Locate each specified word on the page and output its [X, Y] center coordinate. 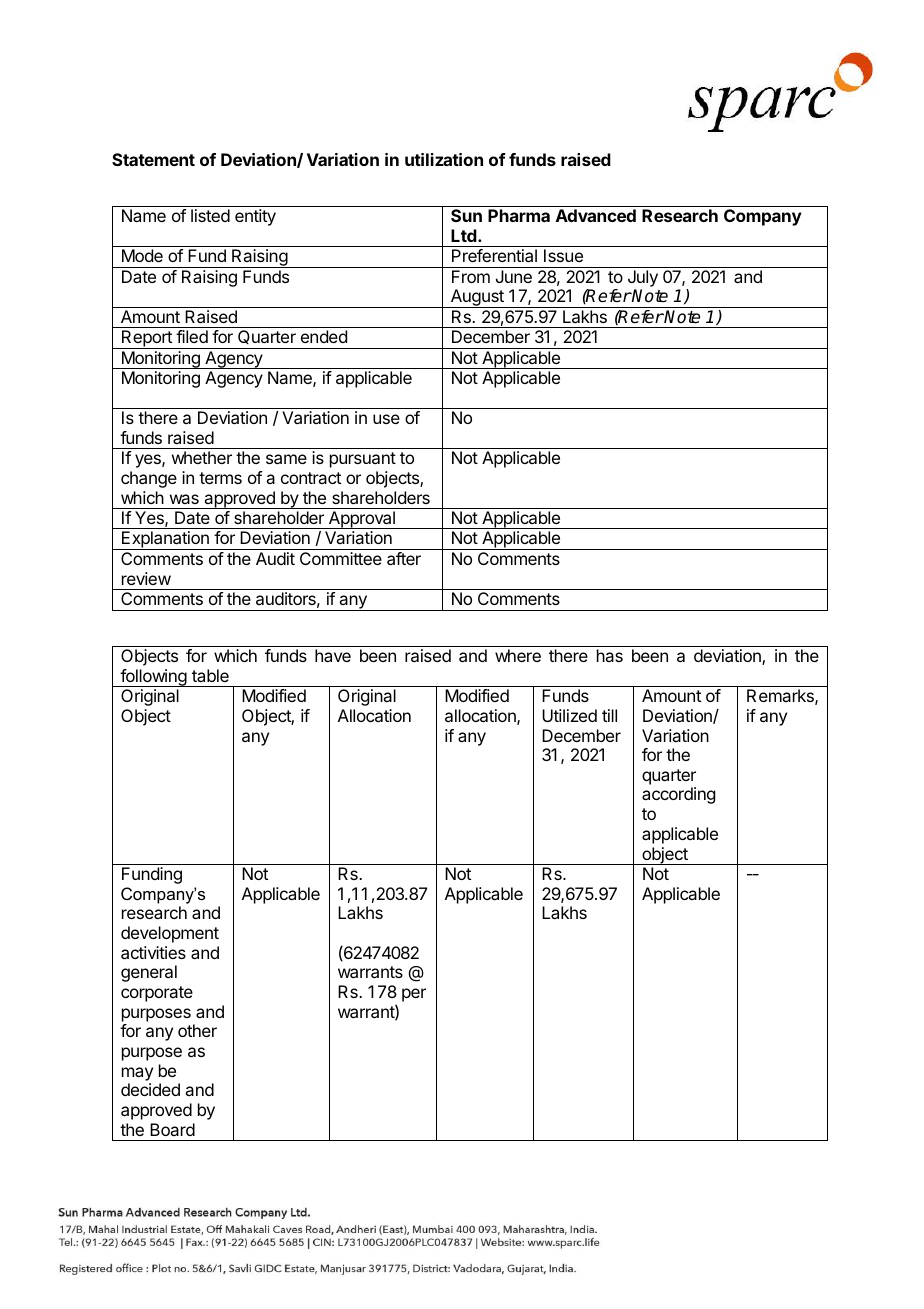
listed [210, 215]
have [333, 655]
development [170, 934]
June [514, 276]
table [210, 675]
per [414, 995]
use [386, 419]
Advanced [596, 215]
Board [172, 1129]
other [197, 1030]
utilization [444, 159]
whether [202, 457]
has [610, 655]
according [678, 795]
